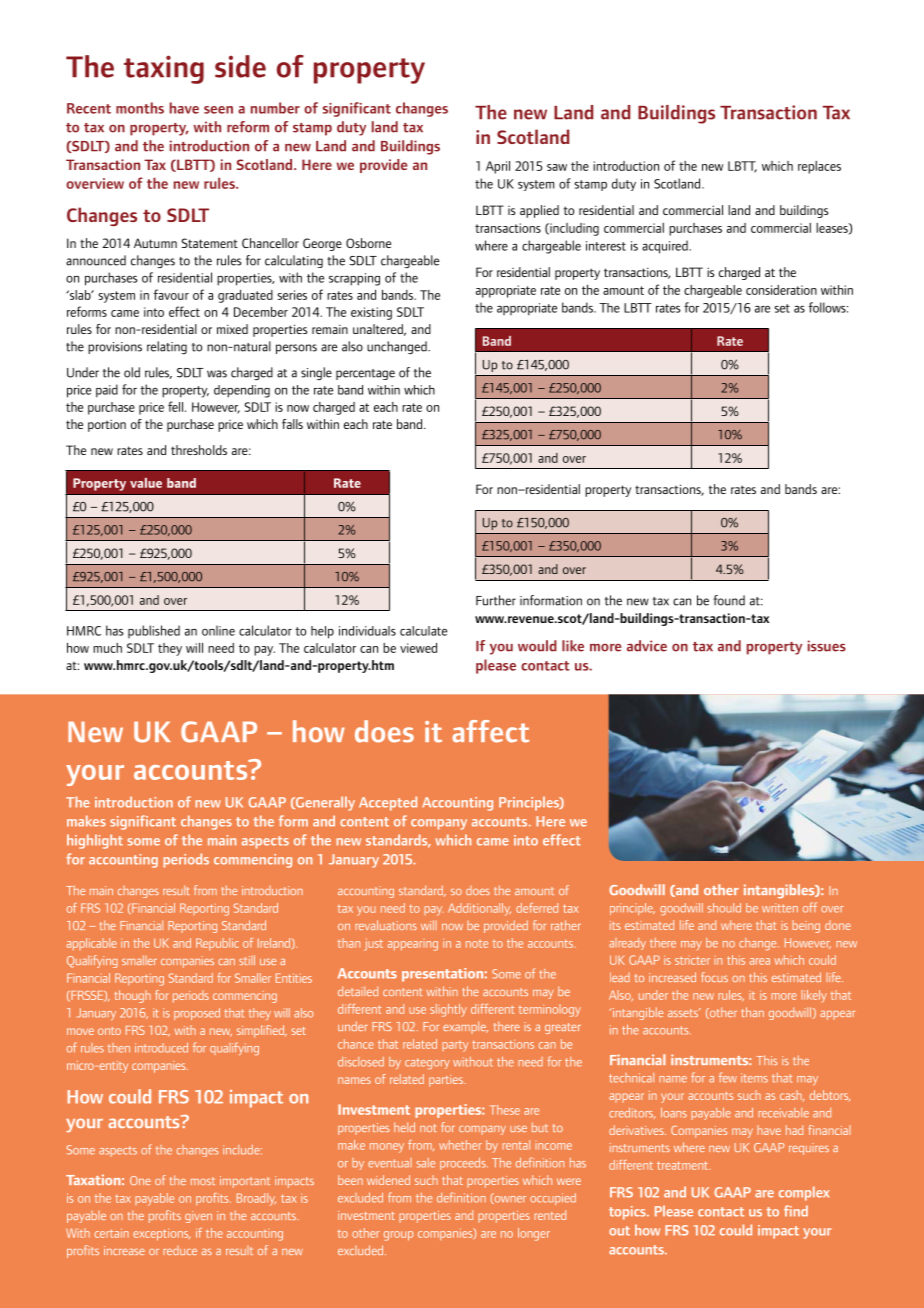 The height and width of the screenshot is (1308, 924). What do you see at coordinates (714, 977) in the screenshot?
I see `focus` at bounding box center [714, 977].
